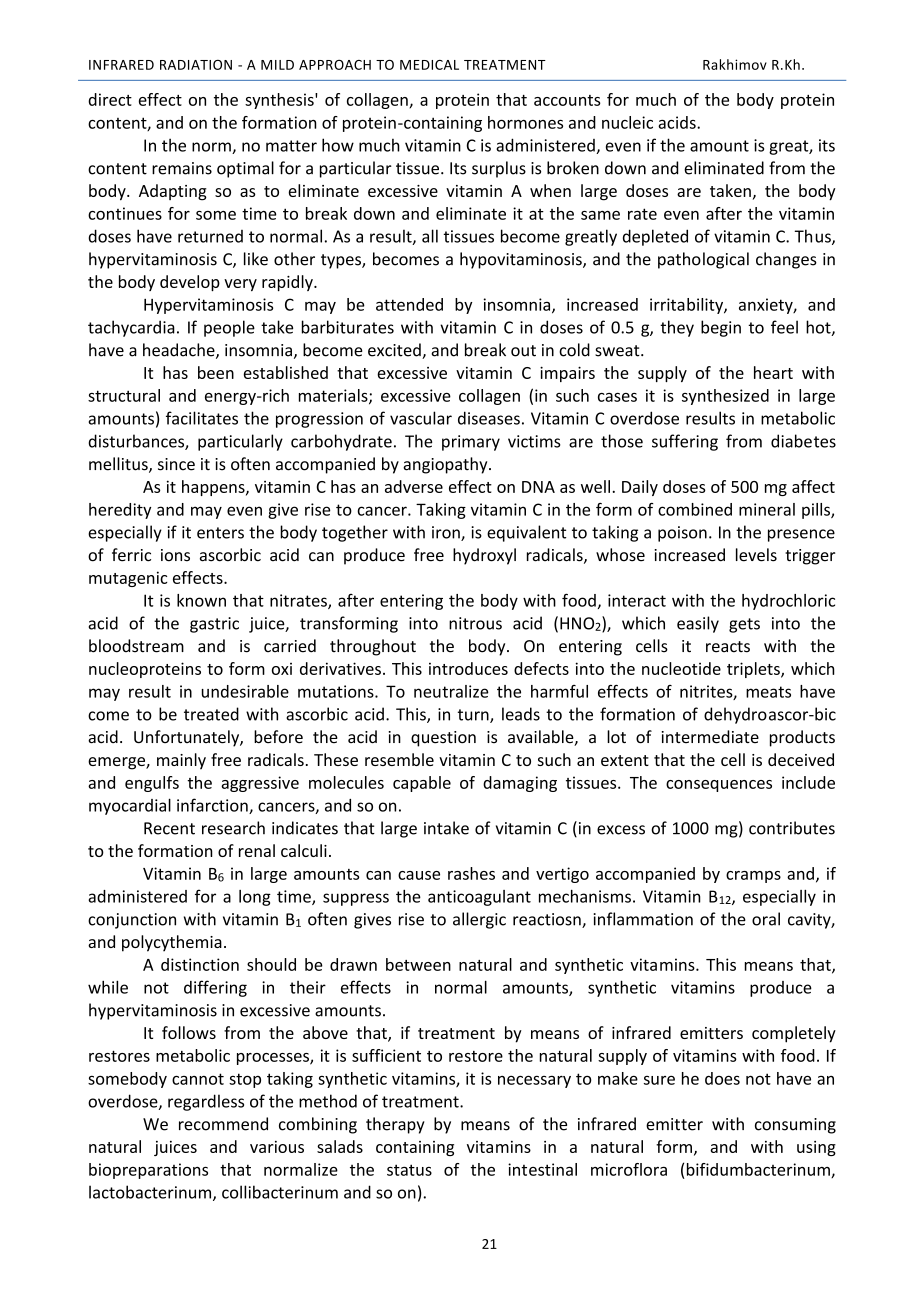  I want to click on known, so click(201, 600).
